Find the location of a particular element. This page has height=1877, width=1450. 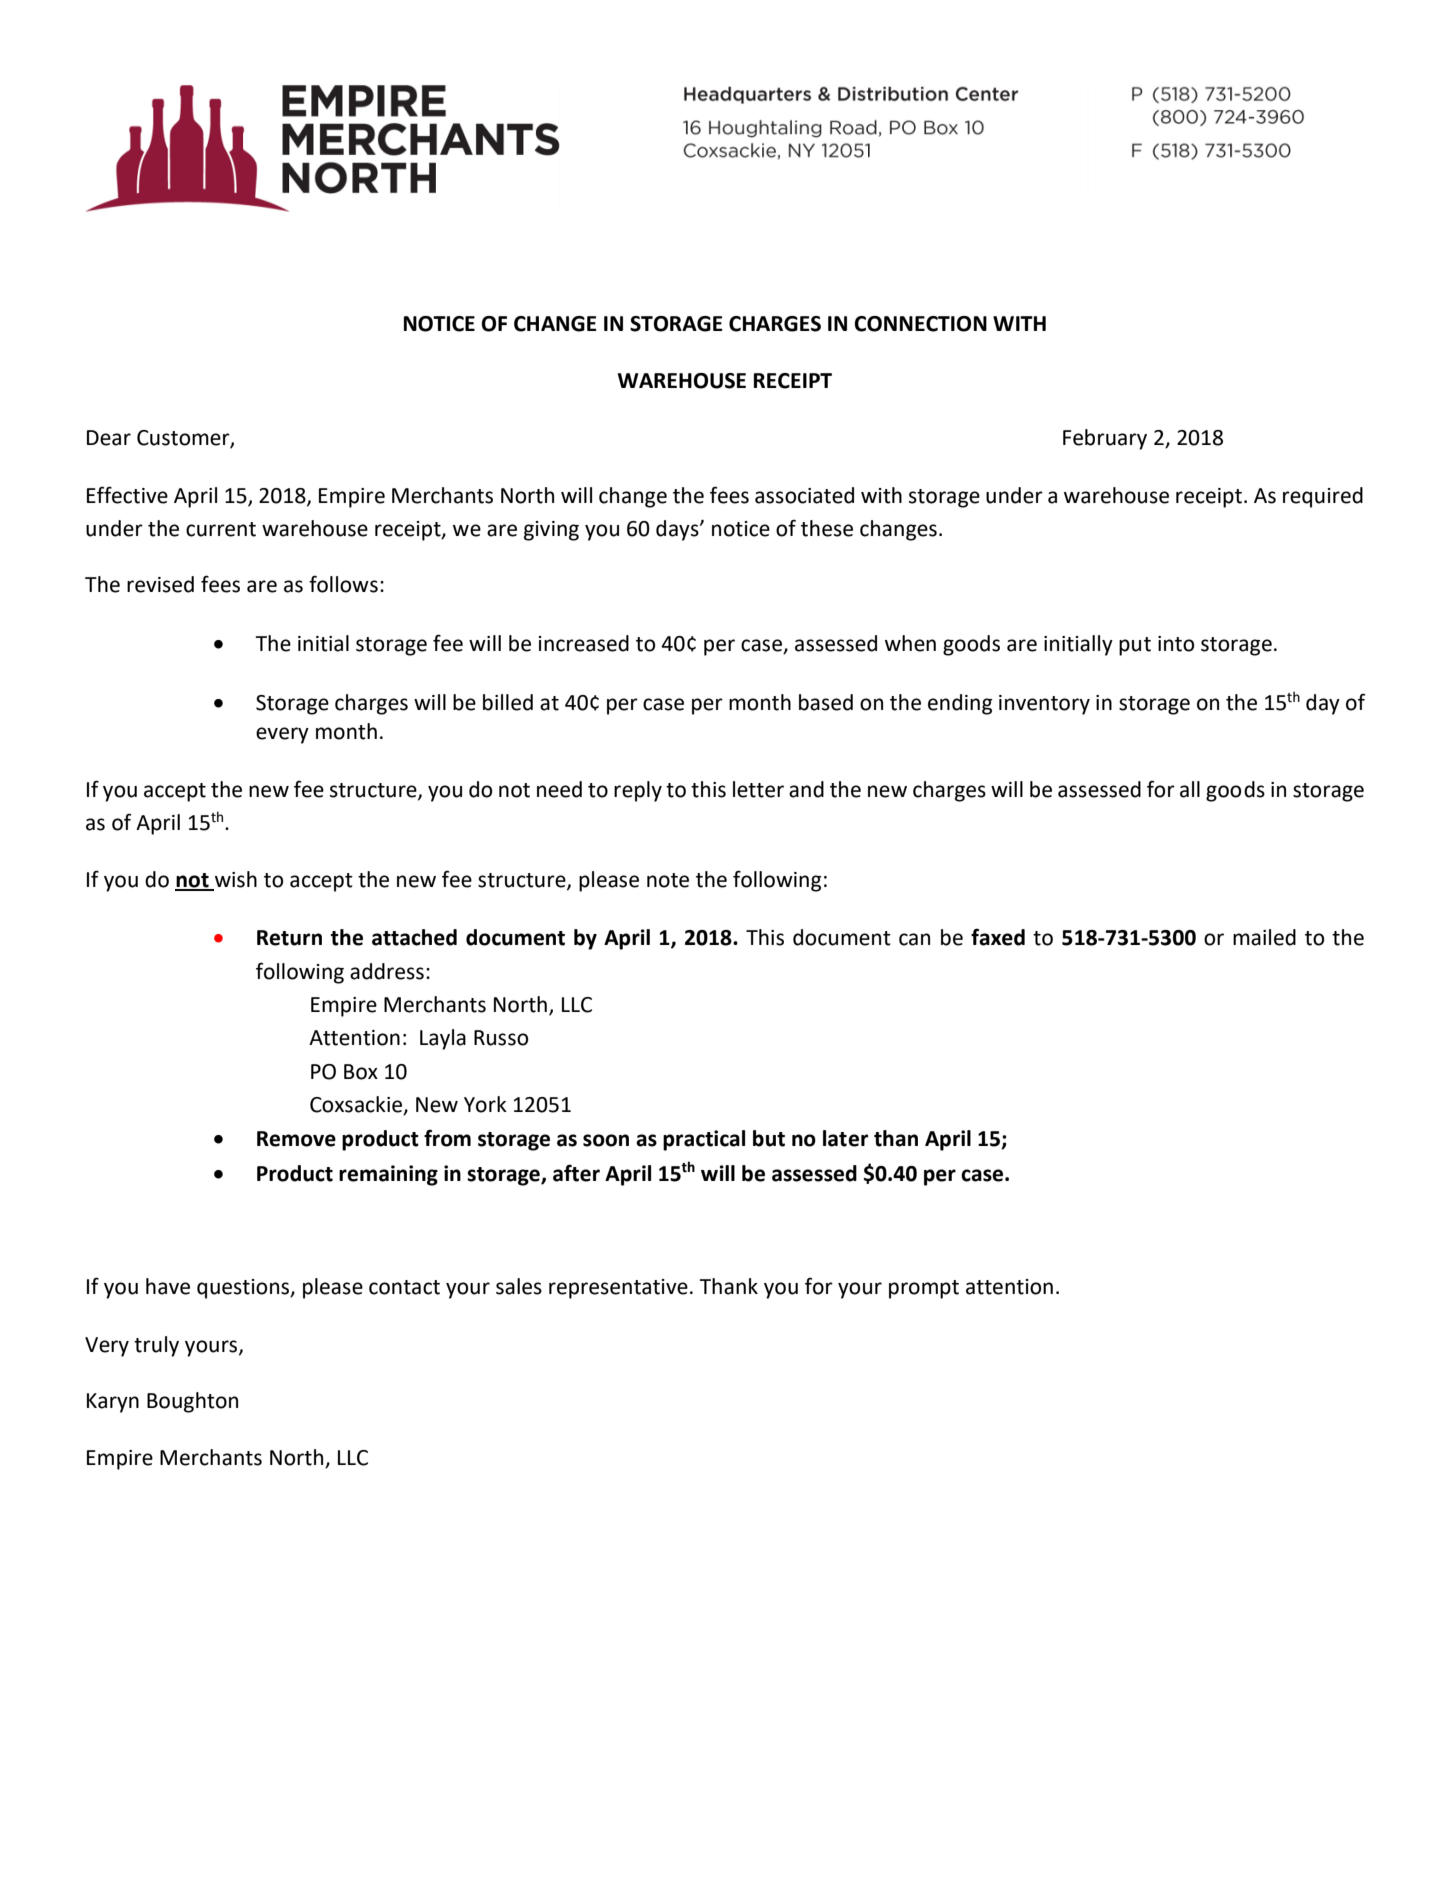

Dear is located at coordinates (109, 438).
